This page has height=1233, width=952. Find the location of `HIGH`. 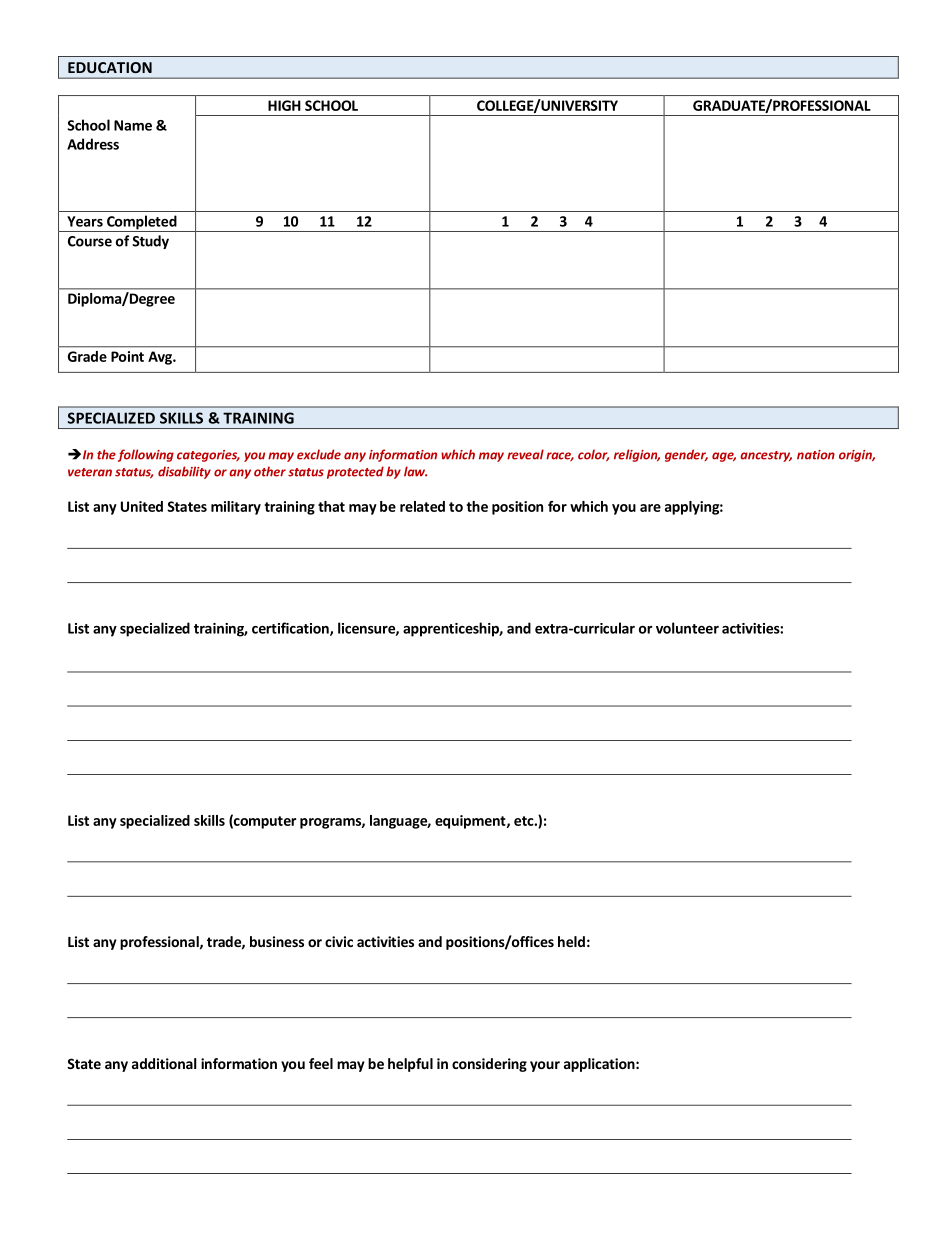

HIGH is located at coordinates (284, 105).
